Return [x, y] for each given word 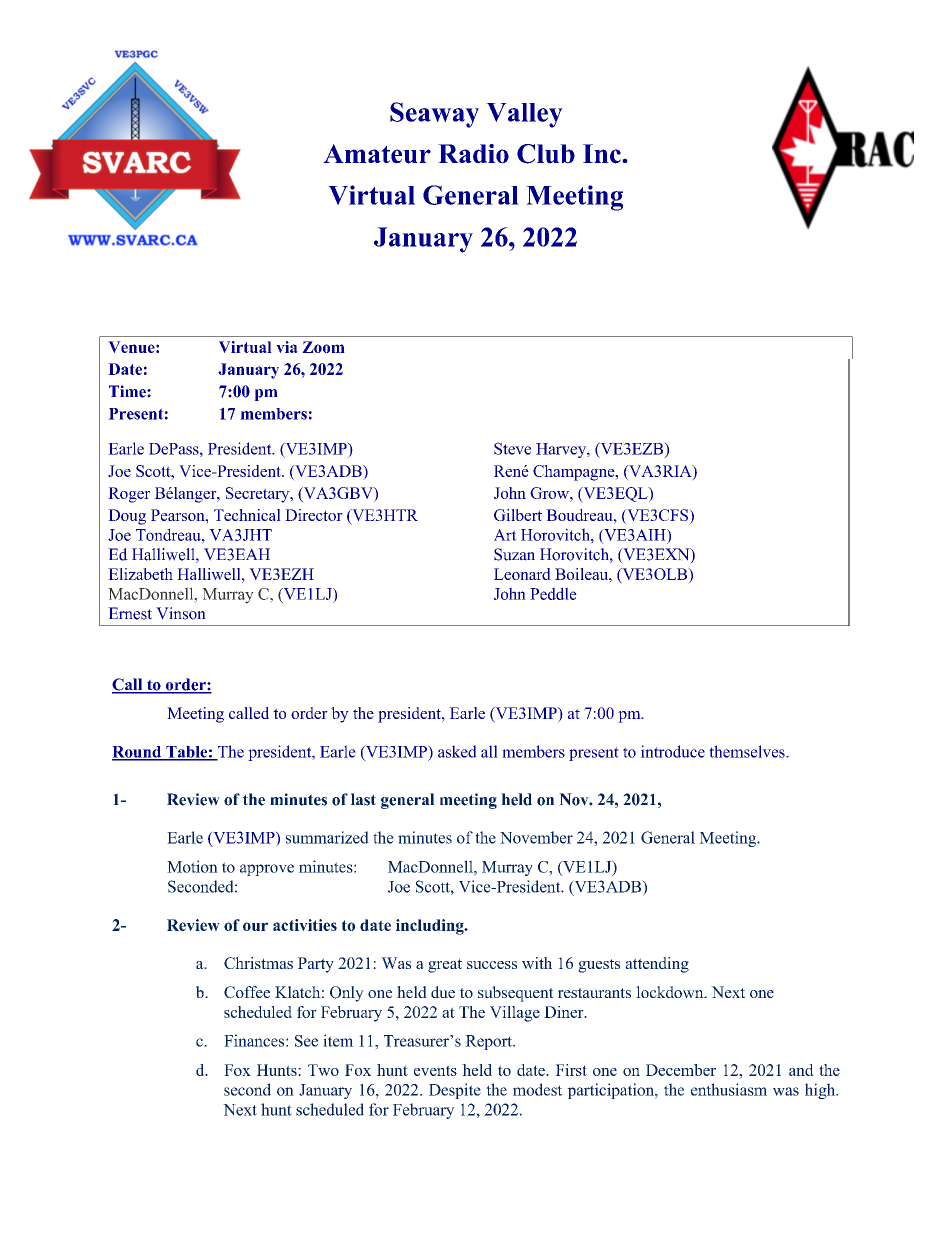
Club [546, 154]
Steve [512, 448]
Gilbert [518, 515]
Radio [473, 154]
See [306, 1041]
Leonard [522, 574]
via [287, 347]
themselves [748, 751]
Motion [192, 866]
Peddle [553, 593]
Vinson [181, 613]
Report [489, 1042]
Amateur [377, 154]
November [536, 837]
